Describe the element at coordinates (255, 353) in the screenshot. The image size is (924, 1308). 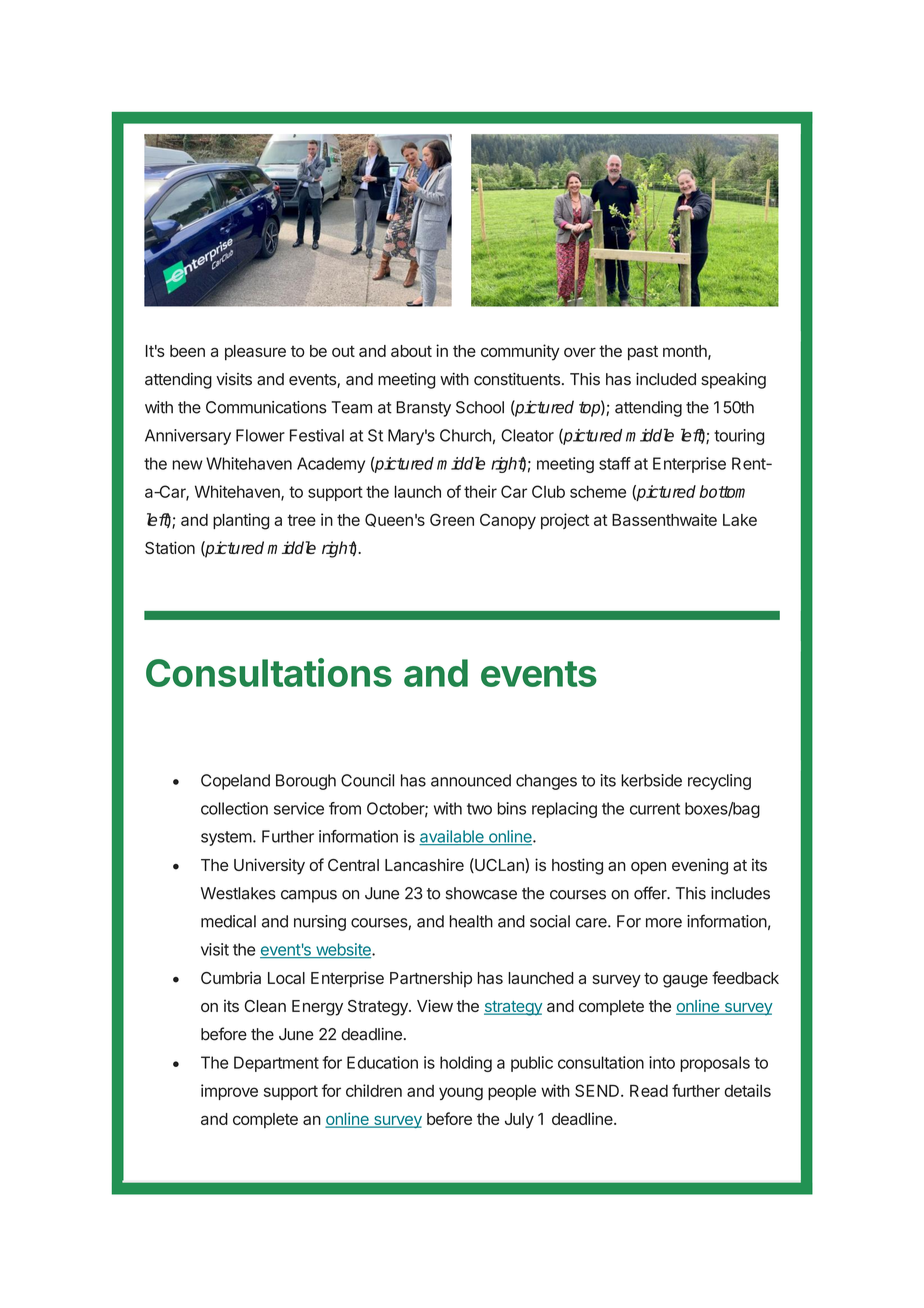
I see `pleasure` at that location.
